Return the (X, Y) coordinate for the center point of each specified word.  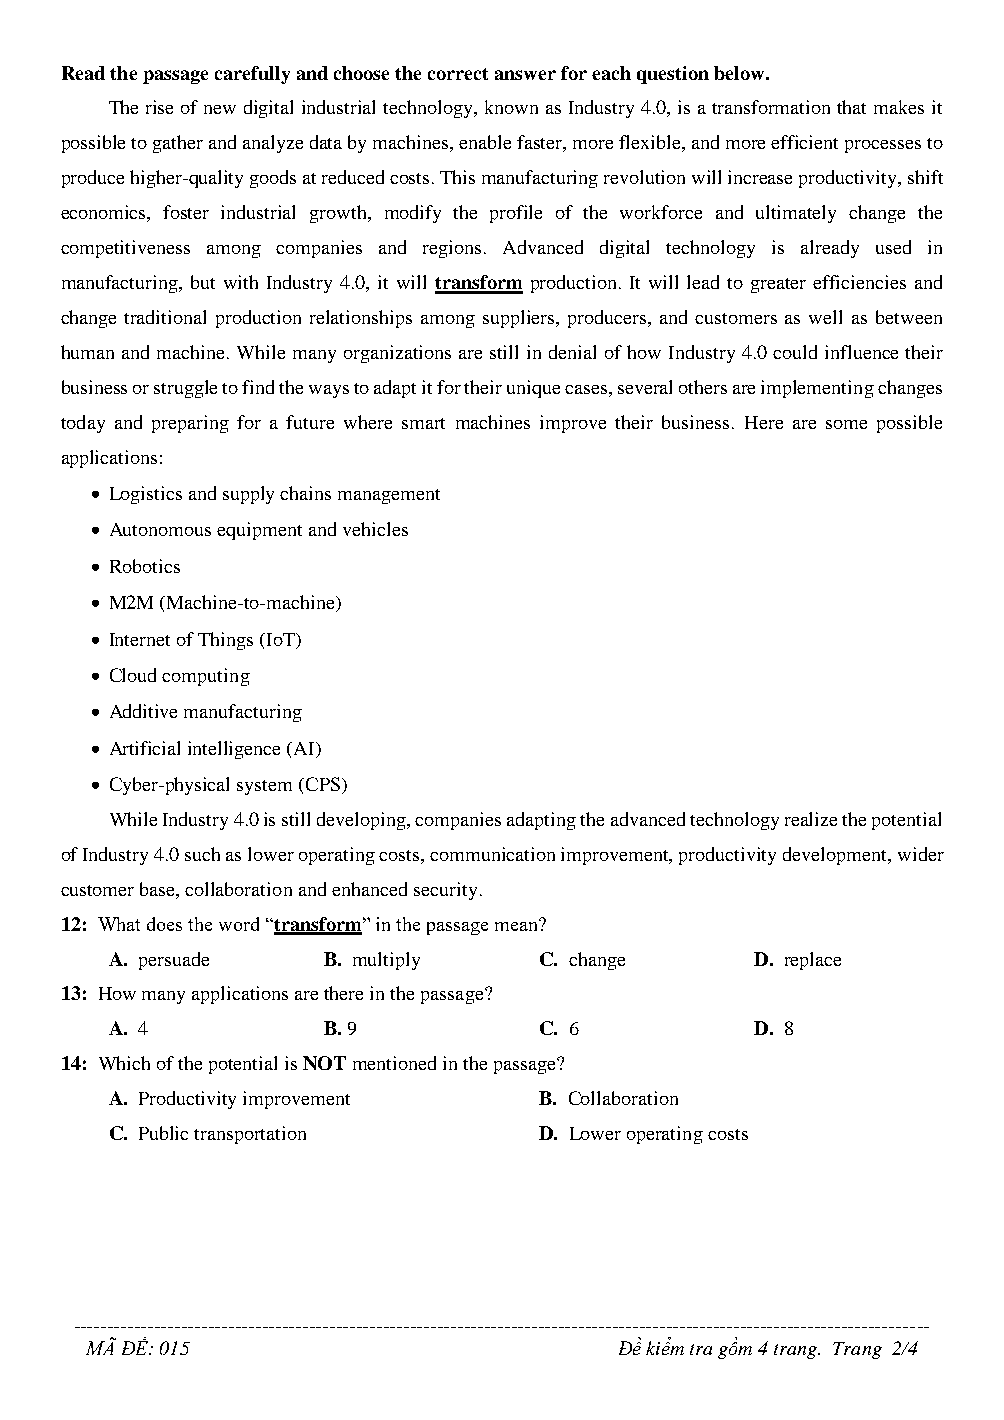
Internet (140, 639)
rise (159, 107)
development (836, 856)
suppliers (520, 319)
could (795, 352)
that (851, 107)
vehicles (375, 529)
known (511, 107)
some (846, 424)
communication (492, 854)
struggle (185, 389)
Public (163, 1133)
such (202, 854)
